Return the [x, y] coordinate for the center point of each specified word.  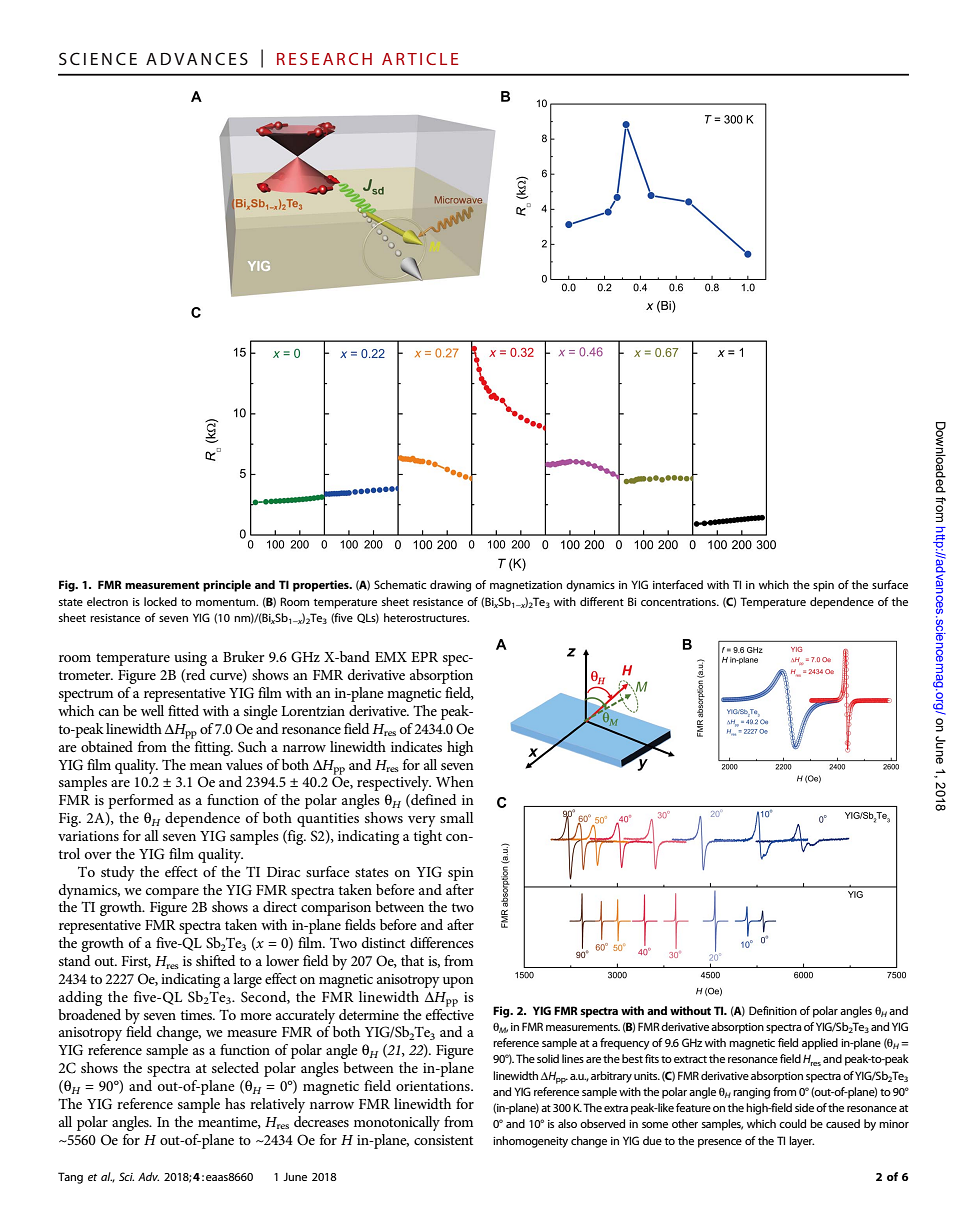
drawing [450, 586]
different [602, 601]
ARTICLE [420, 59]
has [235, 1103]
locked [160, 601]
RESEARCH [324, 59]
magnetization [526, 586]
